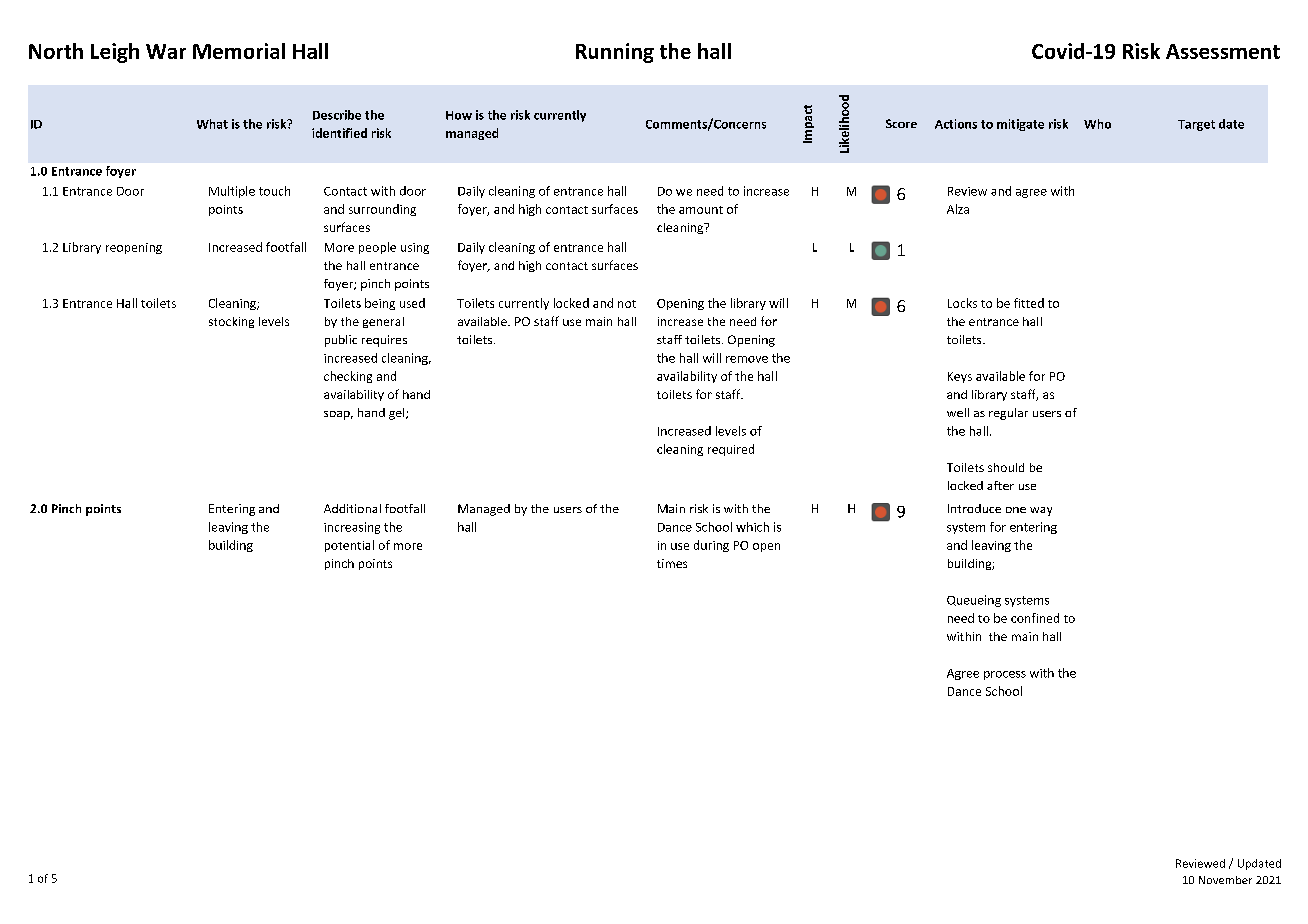 This screenshot has width=1308, height=924. I want to click on should, so click(1006, 467).
